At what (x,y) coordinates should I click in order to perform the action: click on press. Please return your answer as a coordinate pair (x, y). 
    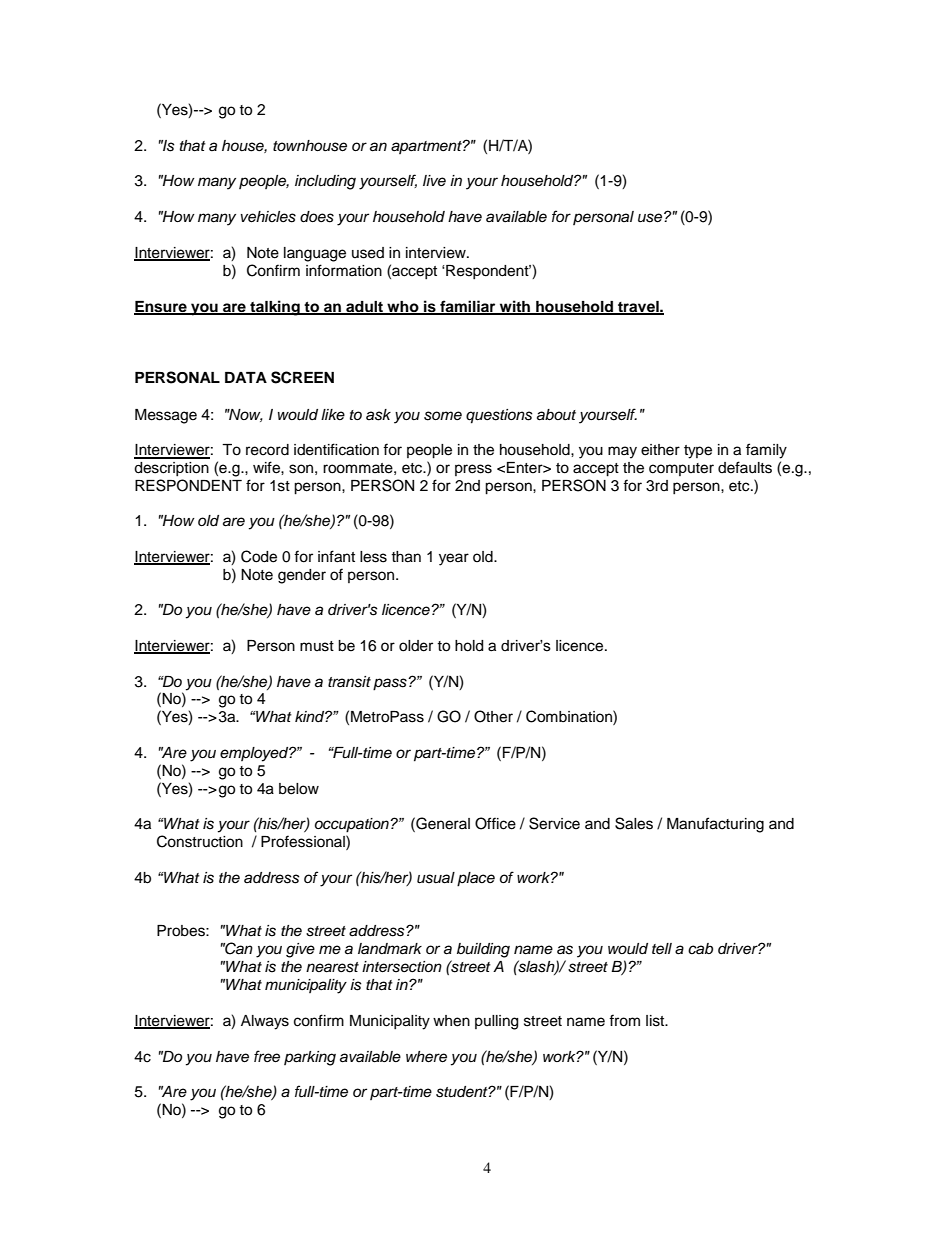
    Looking at the image, I should click on (473, 470).
